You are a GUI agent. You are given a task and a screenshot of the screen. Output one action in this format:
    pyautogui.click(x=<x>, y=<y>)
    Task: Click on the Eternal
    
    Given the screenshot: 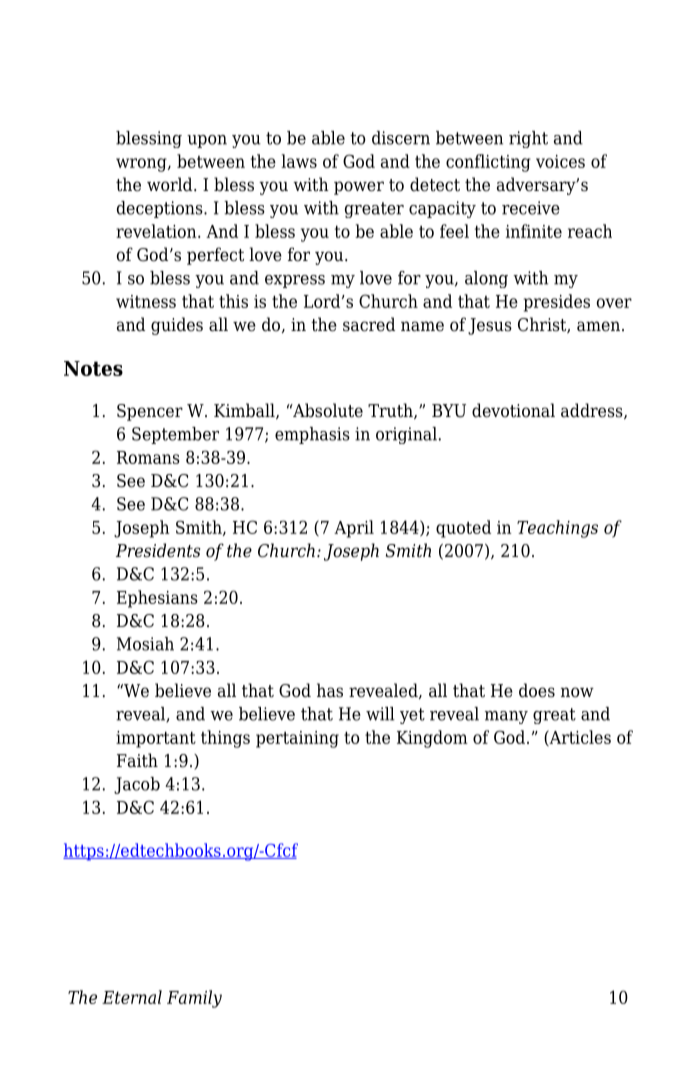 What is the action you would take?
    pyautogui.click(x=132, y=997)
